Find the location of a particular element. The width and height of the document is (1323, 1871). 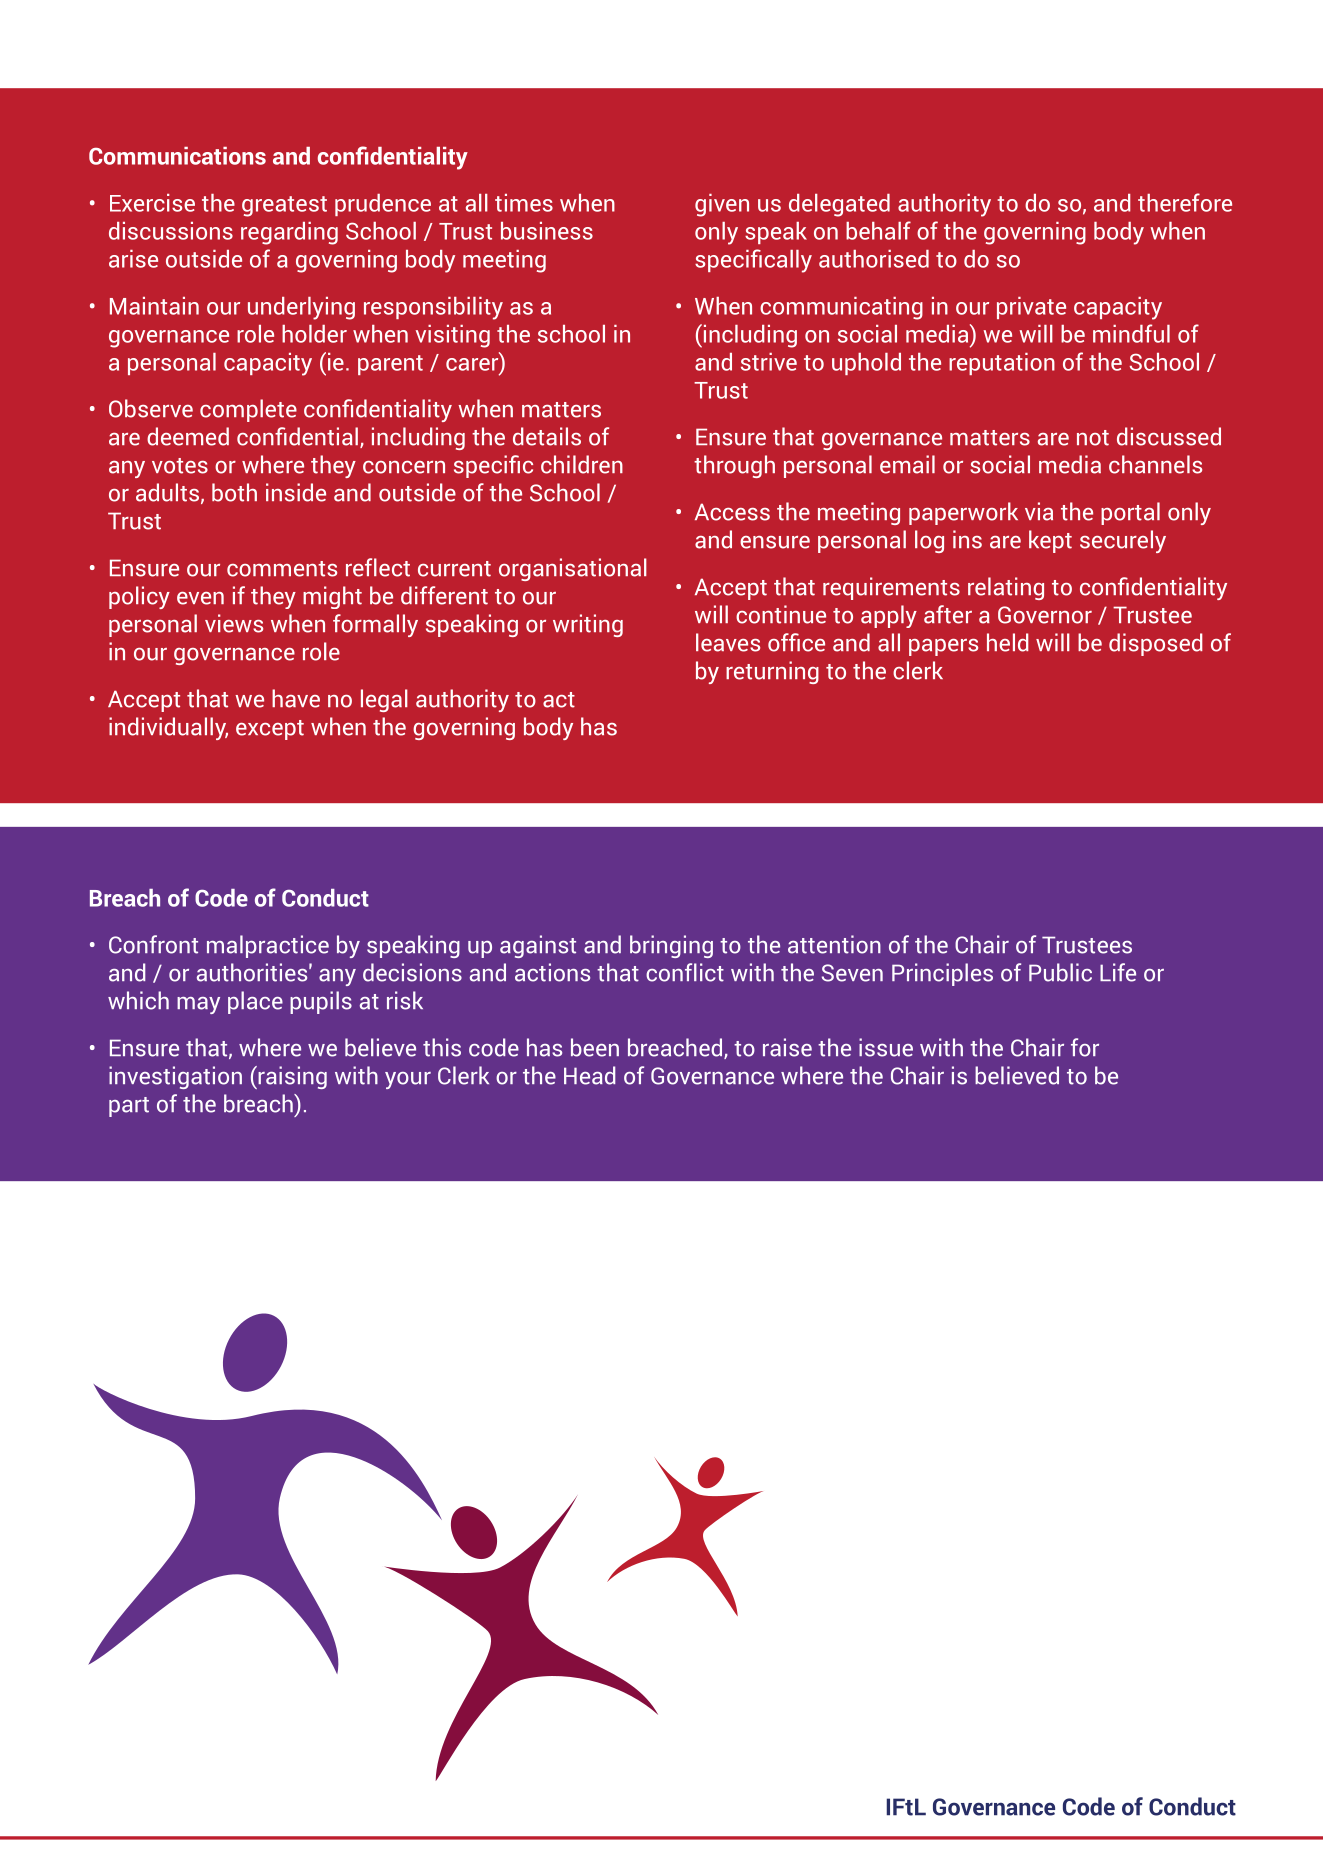

greatest is located at coordinates (284, 206).
